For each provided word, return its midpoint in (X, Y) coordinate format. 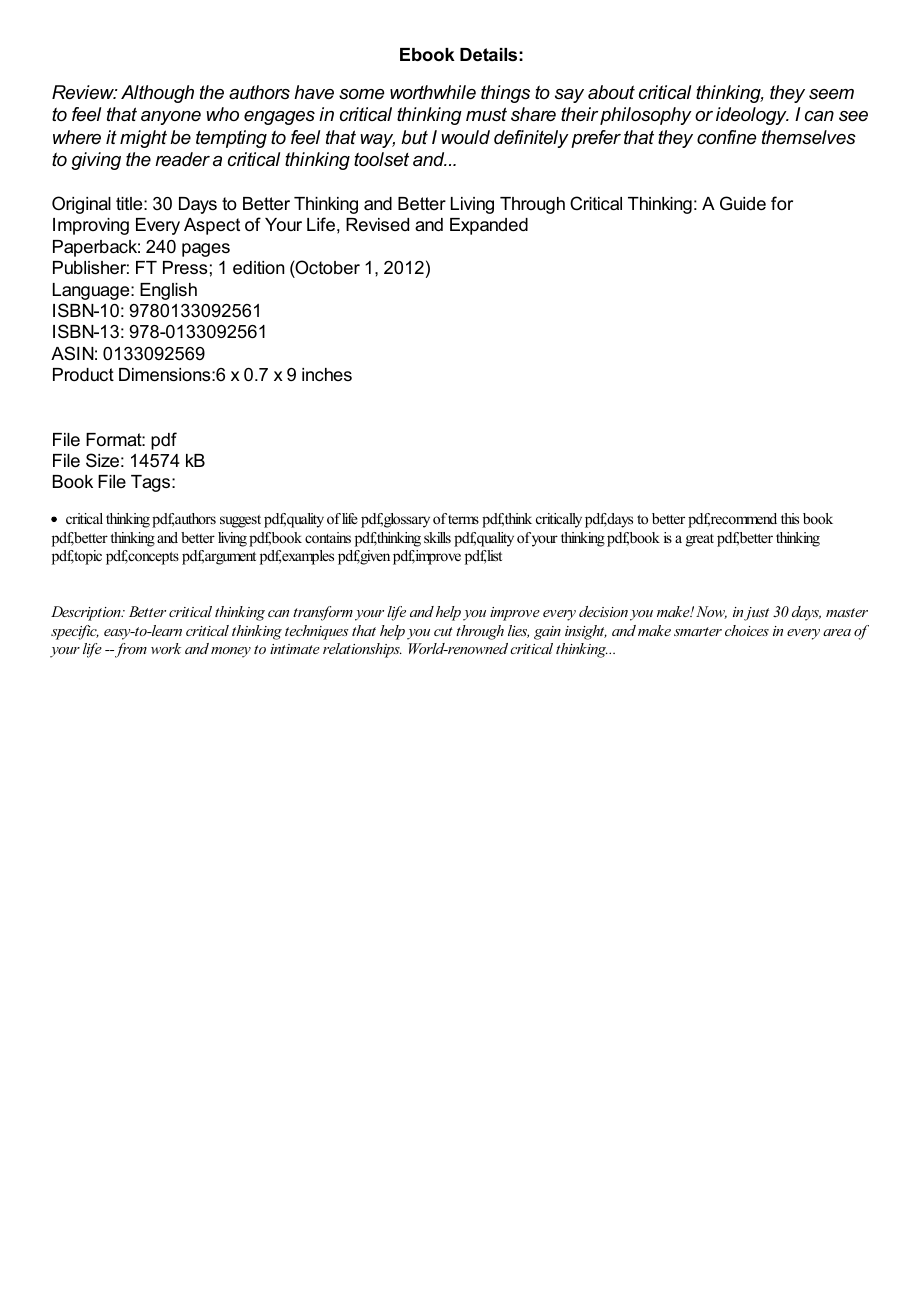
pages (206, 250)
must (486, 114)
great (700, 540)
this (790, 518)
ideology (752, 116)
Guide (743, 203)
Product (83, 374)
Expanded (489, 226)
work (166, 648)
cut (443, 631)
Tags (152, 483)
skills (437, 537)
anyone (171, 118)
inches (327, 374)
